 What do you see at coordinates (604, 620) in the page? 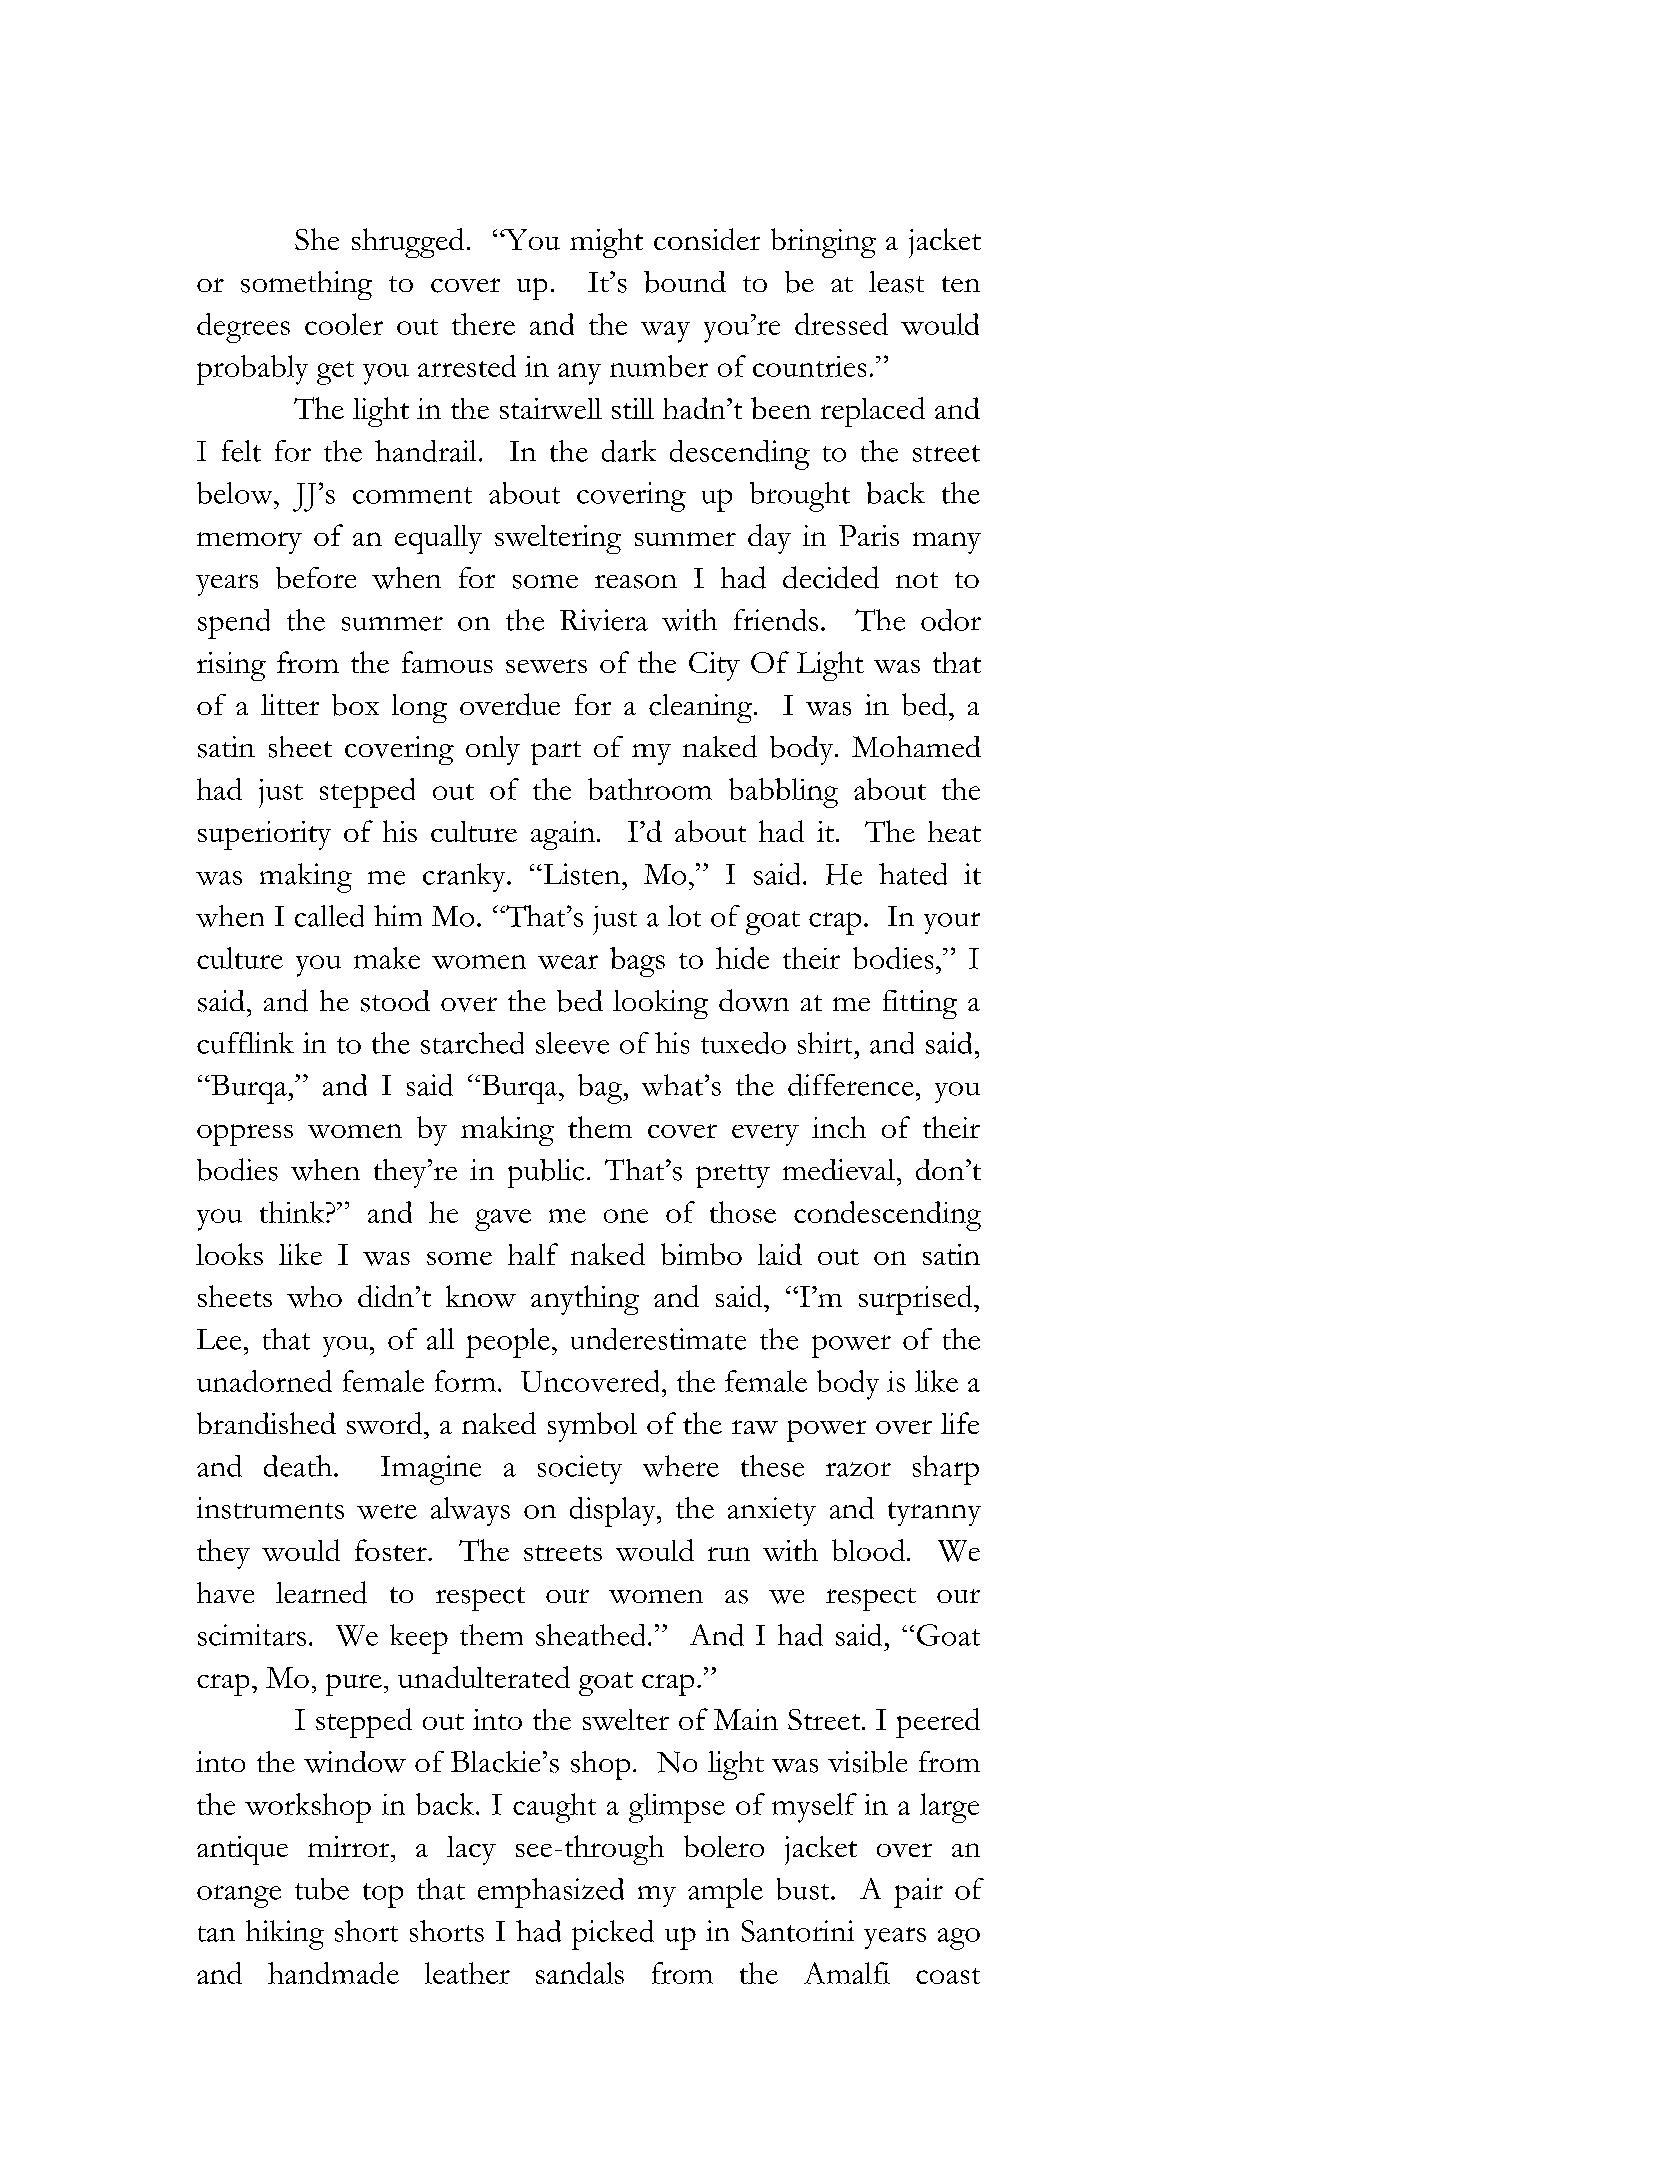
I see `Riviera` at bounding box center [604, 620].
